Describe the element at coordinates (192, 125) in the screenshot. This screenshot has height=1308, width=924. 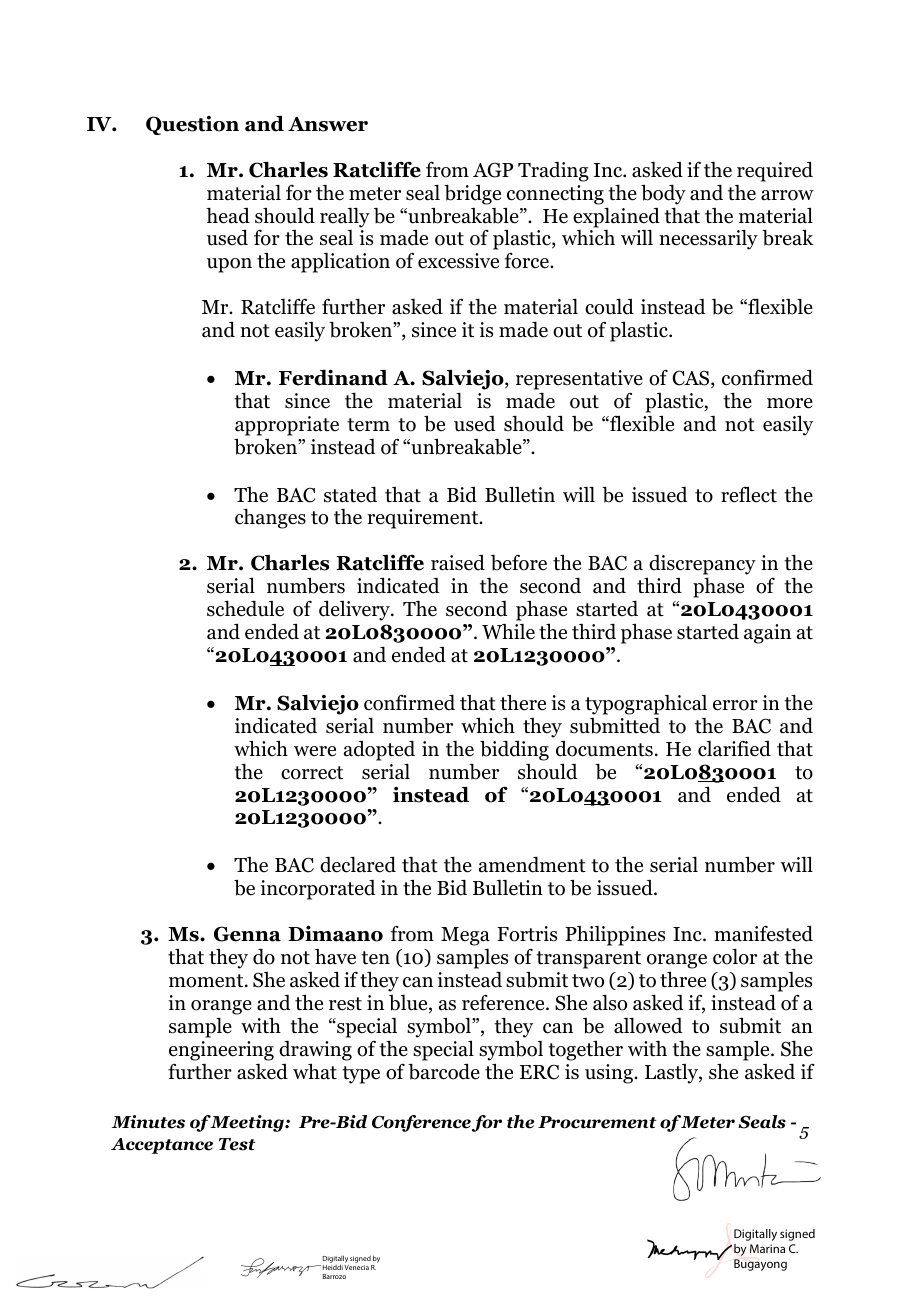
I see `Question` at that location.
